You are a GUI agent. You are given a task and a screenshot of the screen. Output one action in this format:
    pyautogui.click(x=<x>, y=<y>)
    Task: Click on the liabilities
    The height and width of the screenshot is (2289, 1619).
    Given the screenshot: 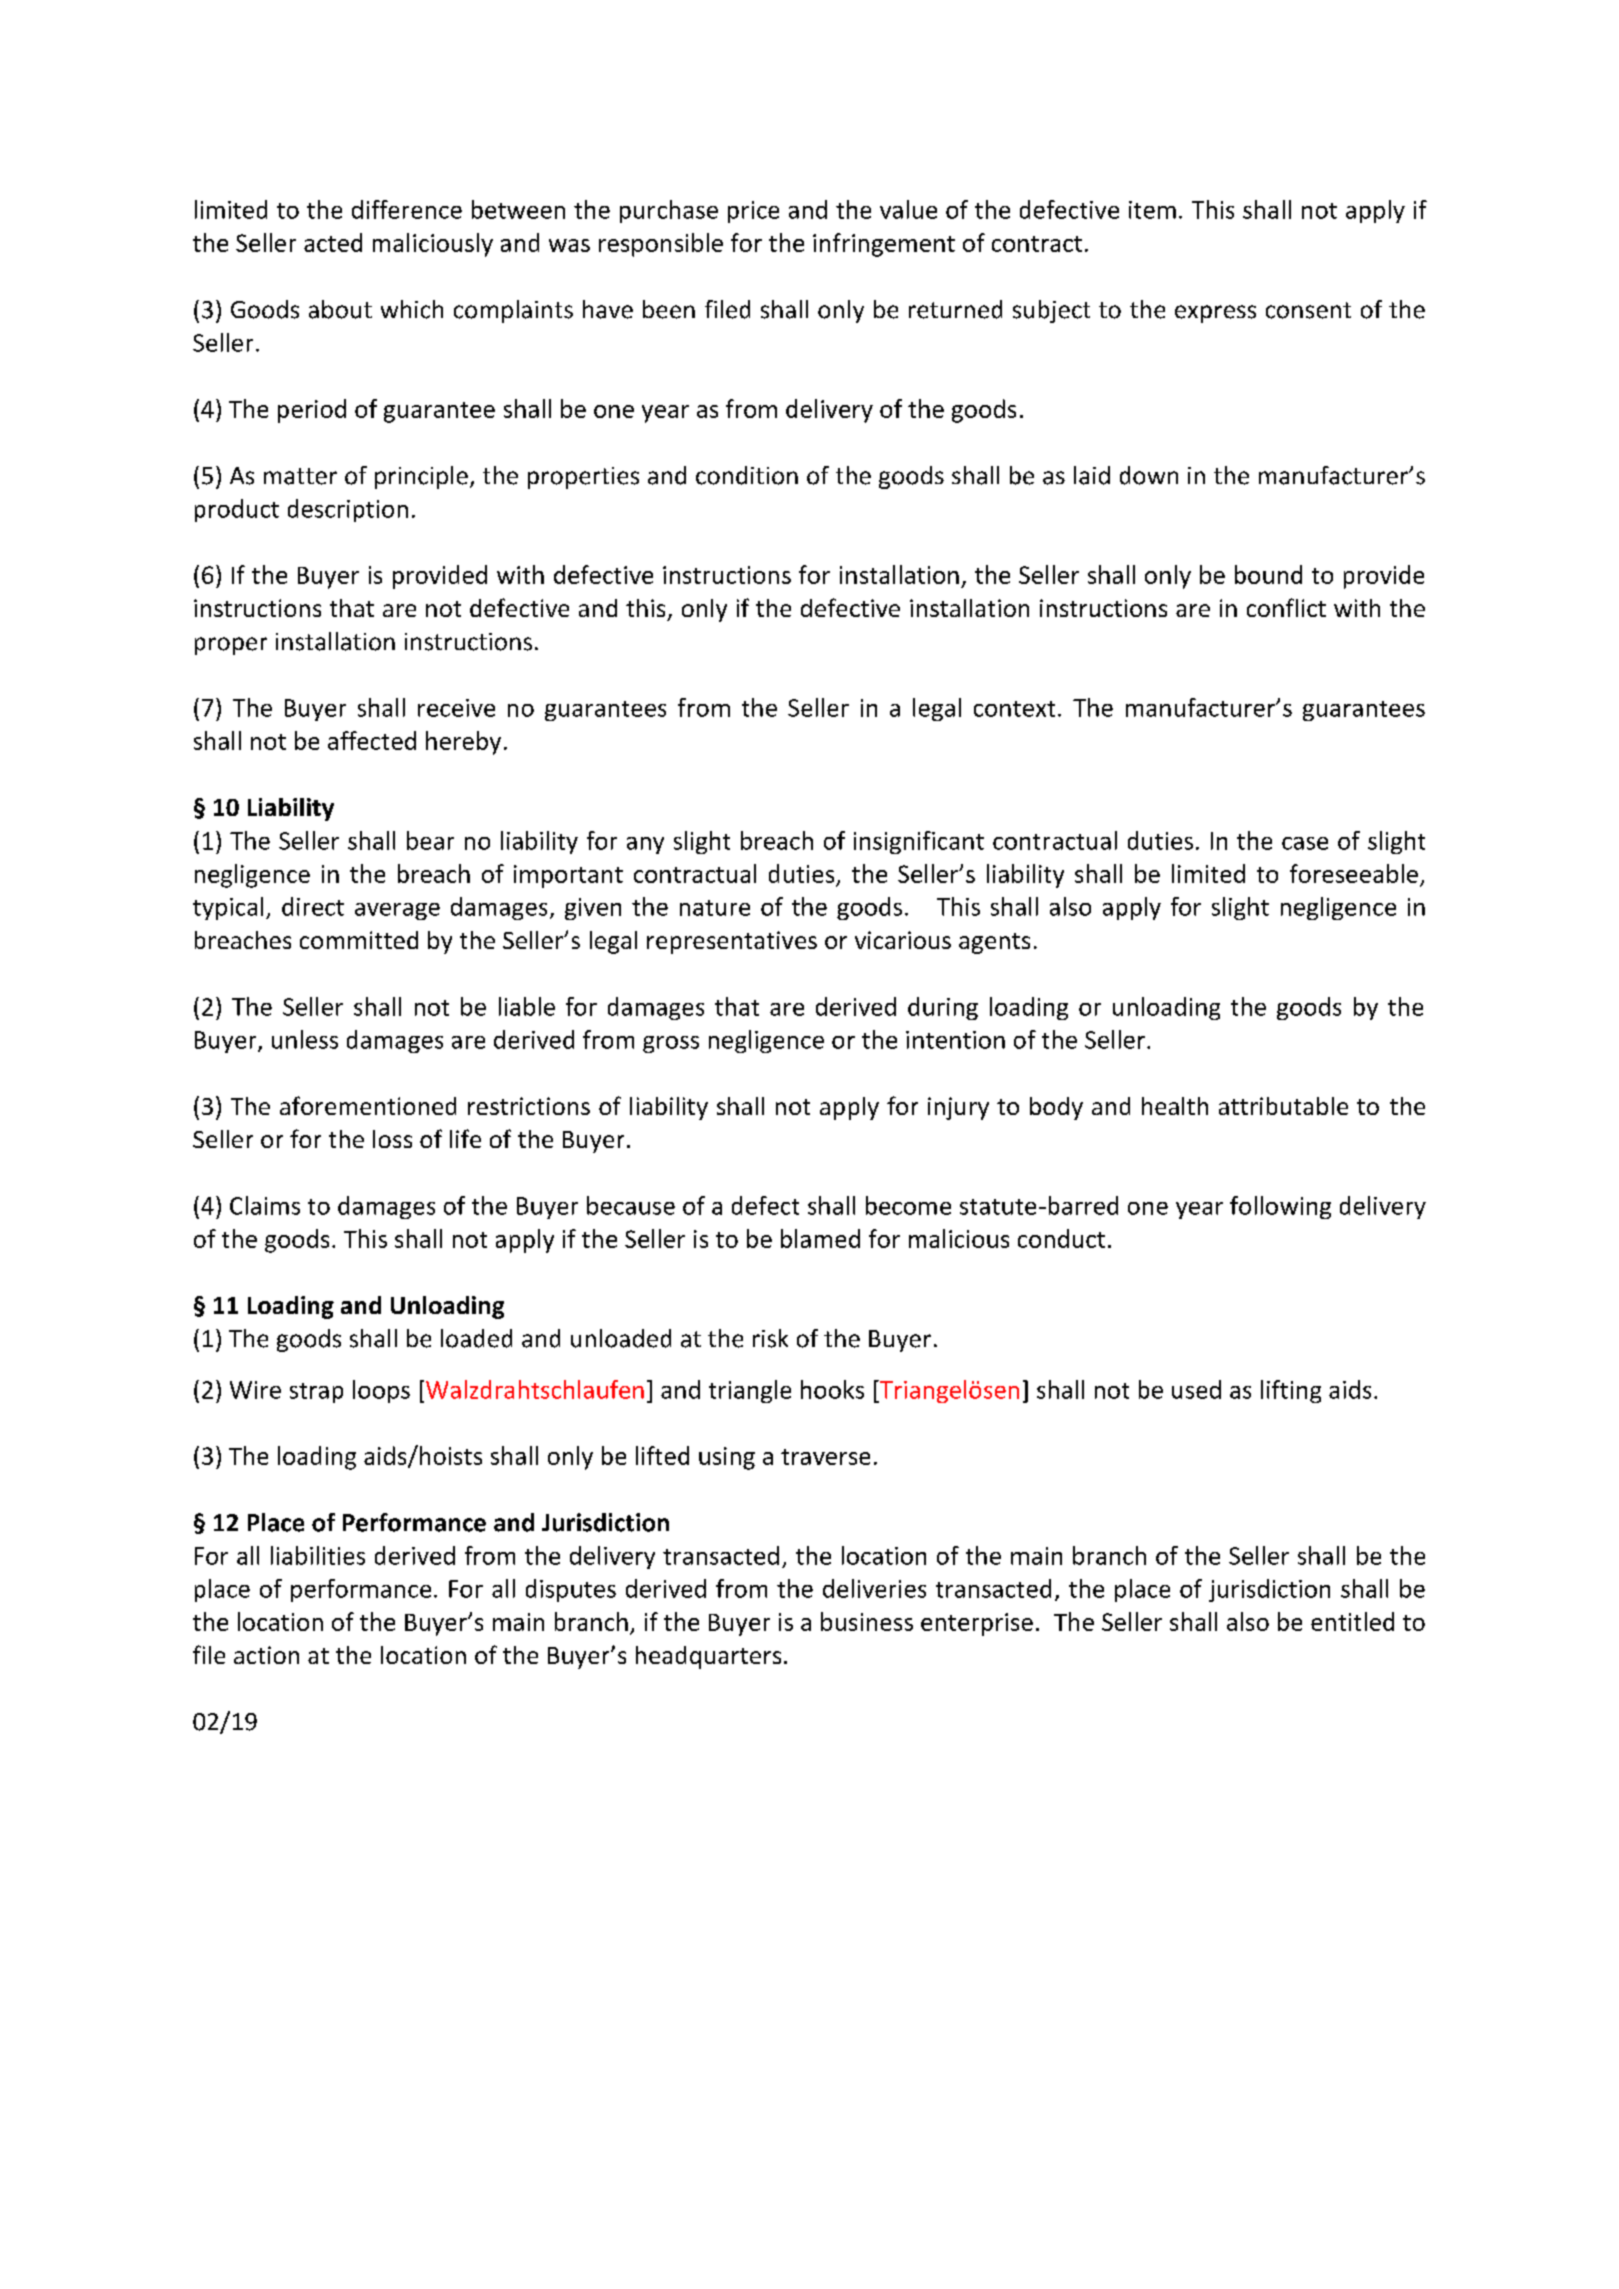 What is the action you would take?
    pyautogui.click(x=318, y=1555)
